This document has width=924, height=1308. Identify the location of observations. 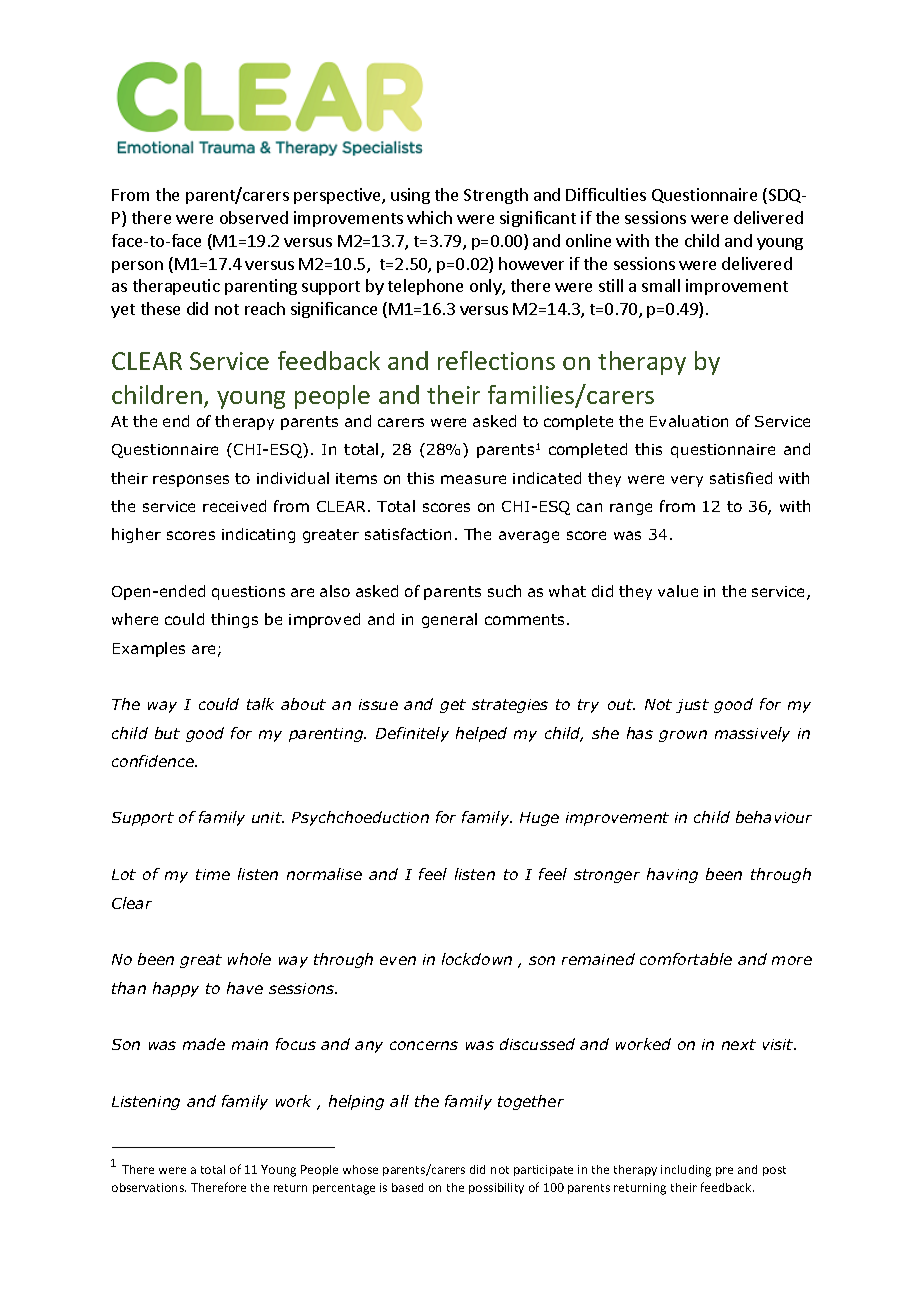
(149, 1187).
